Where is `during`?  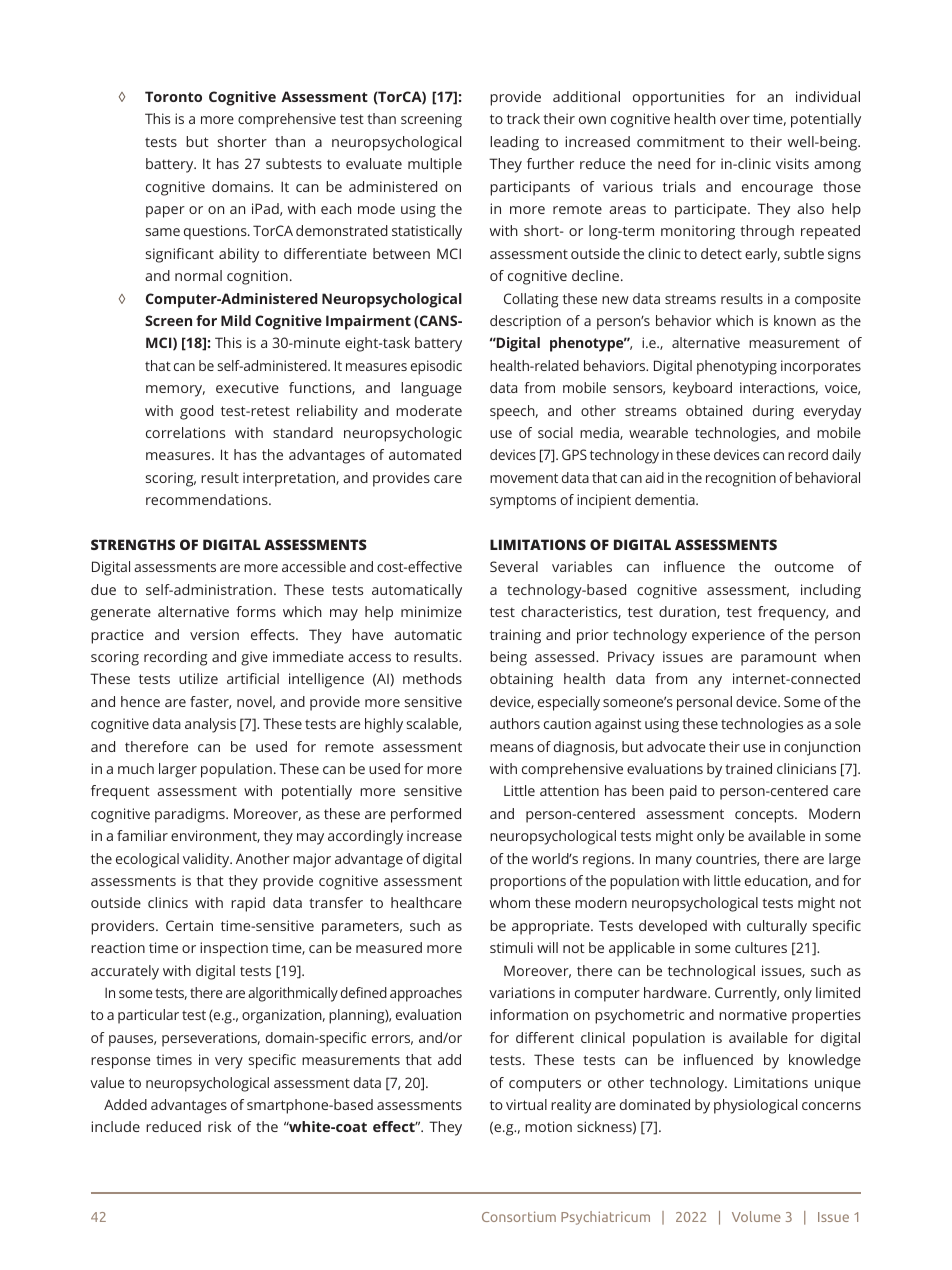 during is located at coordinates (773, 412).
